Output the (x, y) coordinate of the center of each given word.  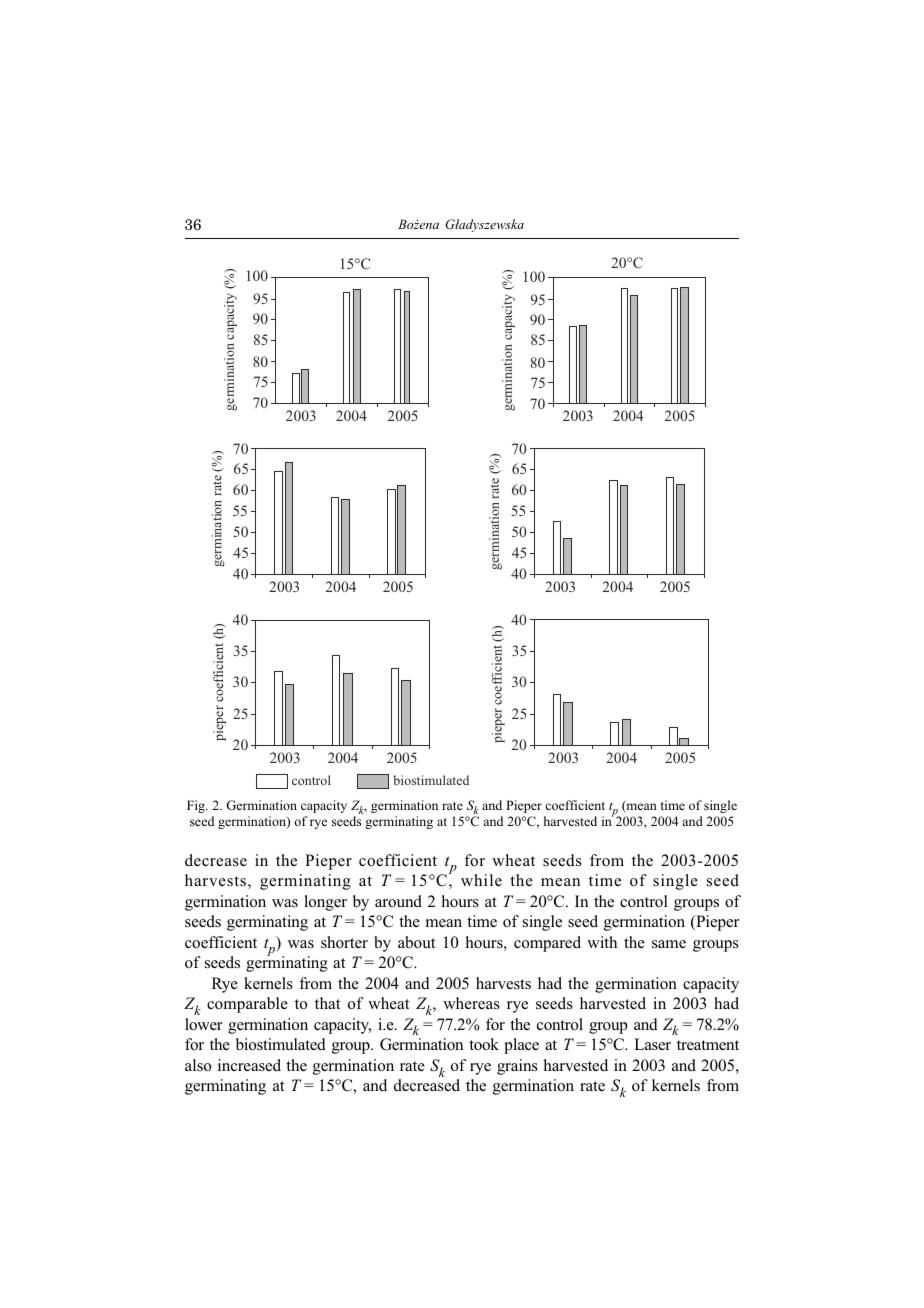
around (398, 901)
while (481, 880)
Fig (197, 806)
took (484, 1044)
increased (249, 1065)
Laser (652, 1044)
